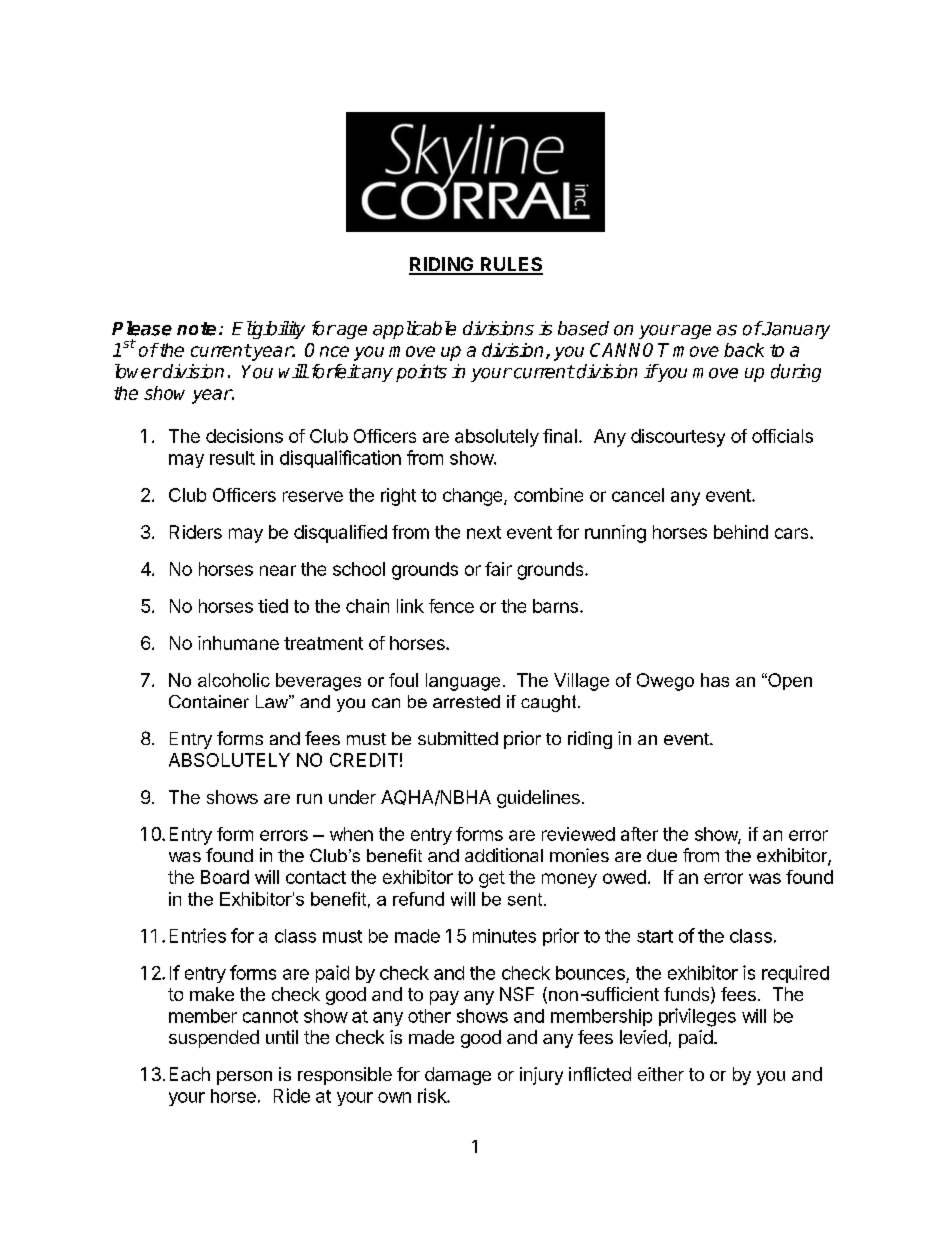 Image resolution: width=952 pixels, height=1233 pixels. I want to click on Board, so click(225, 877).
